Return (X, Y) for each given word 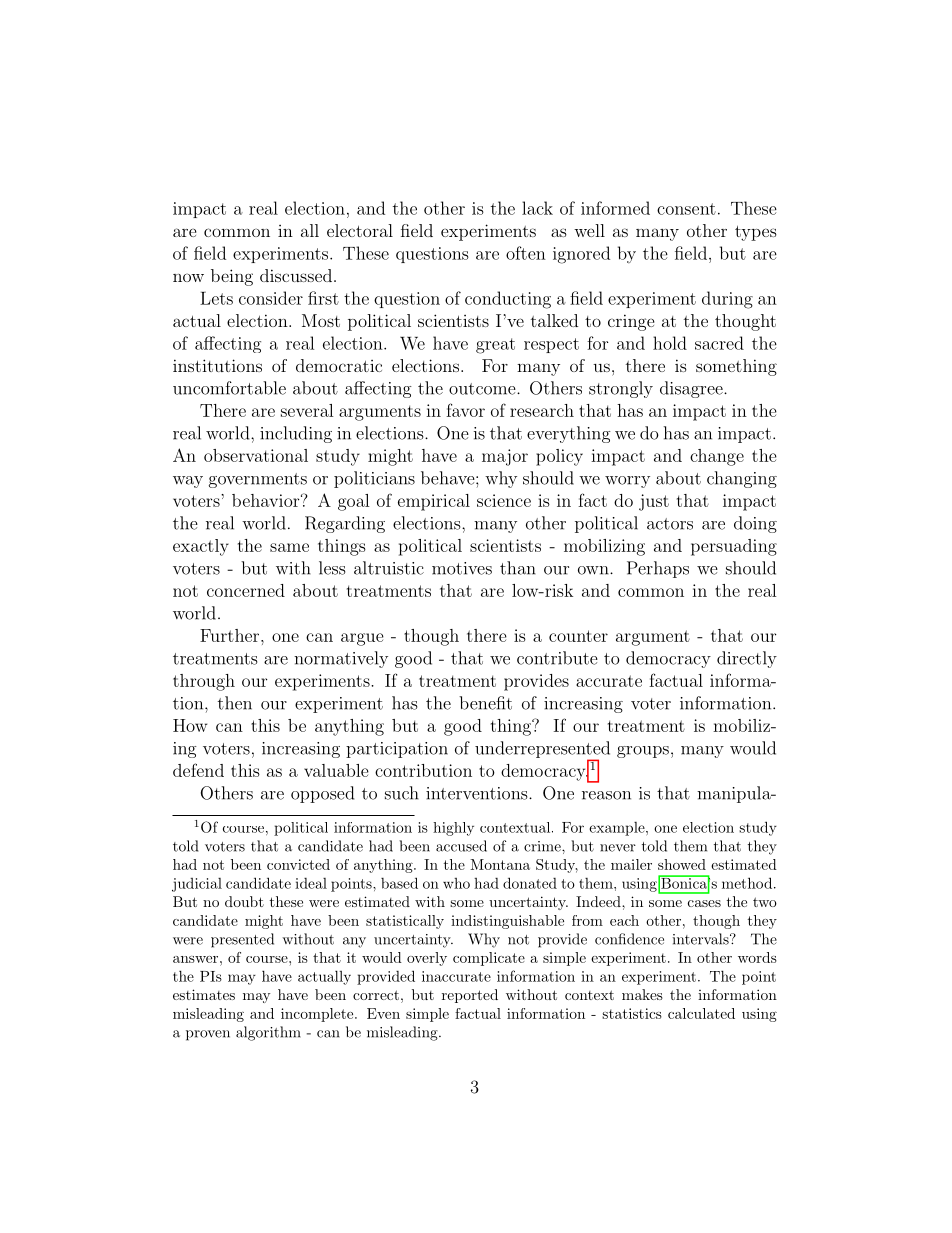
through (204, 682)
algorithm (268, 1033)
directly (747, 659)
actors (670, 524)
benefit (485, 703)
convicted (298, 864)
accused (461, 846)
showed (682, 864)
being (232, 277)
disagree (692, 389)
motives (462, 568)
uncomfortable (229, 388)
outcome (483, 389)
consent (686, 209)
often (526, 253)
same (289, 547)
